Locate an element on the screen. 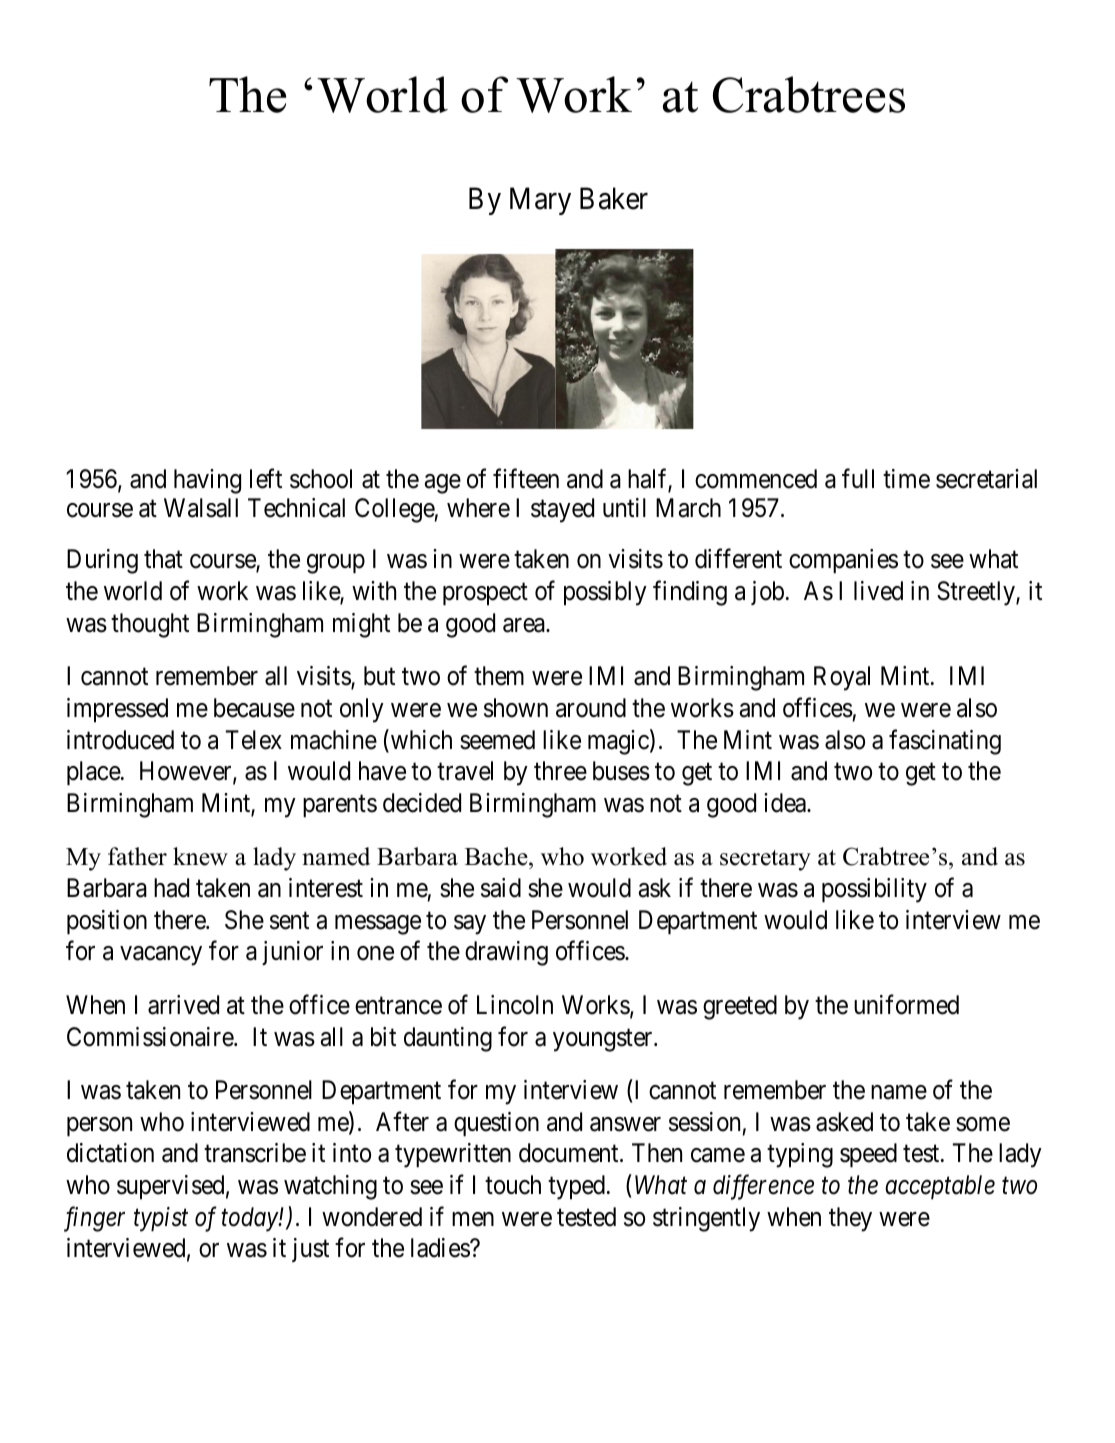 The image size is (1115, 1443). shown is located at coordinates (516, 708).
